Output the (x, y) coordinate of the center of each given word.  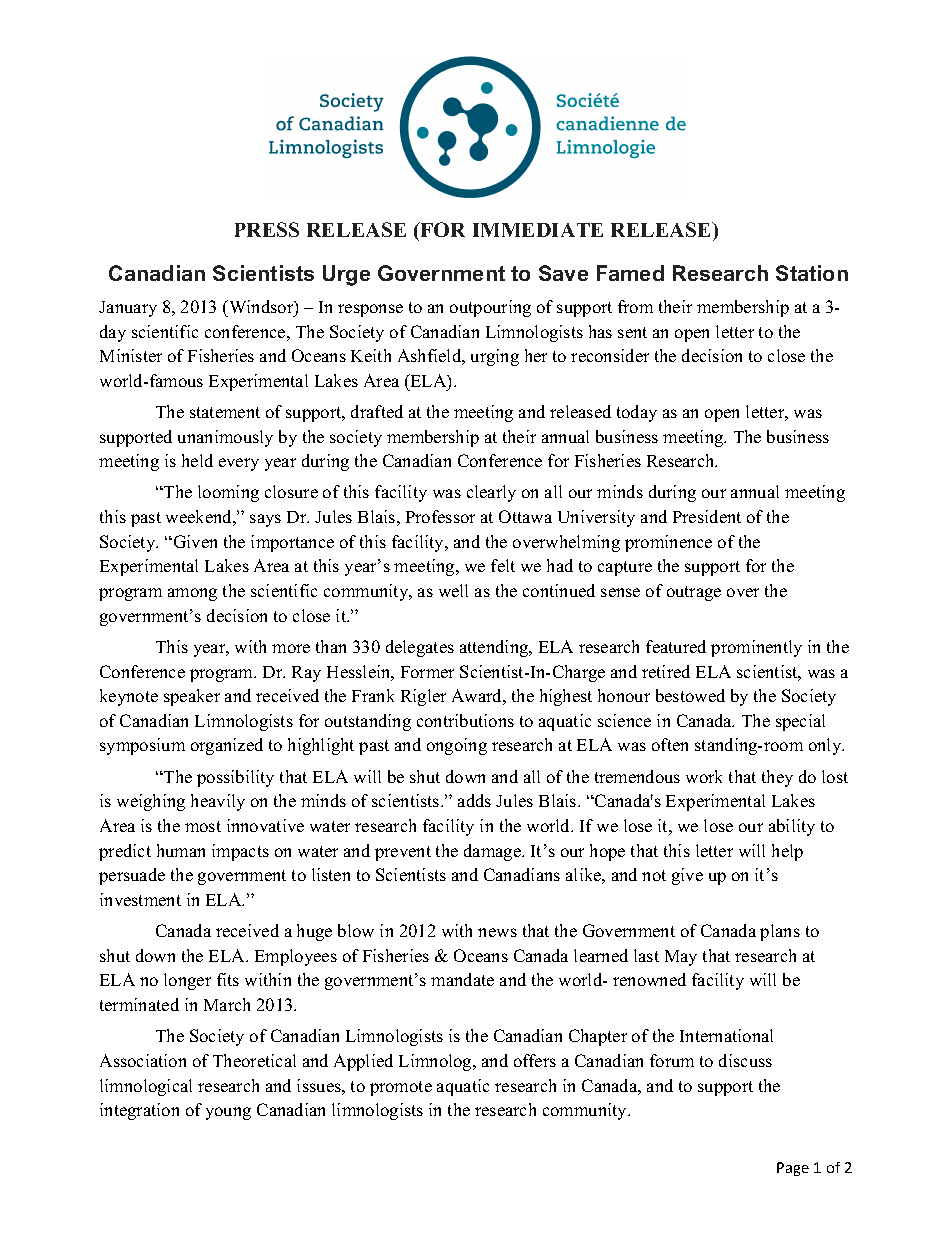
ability (792, 827)
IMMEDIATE (538, 230)
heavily (218, 802)
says (265, 520)
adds (474, 800)
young (228, 1113)
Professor (440, 516)
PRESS (267, 229)
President (707, 516)
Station (812, 273)
